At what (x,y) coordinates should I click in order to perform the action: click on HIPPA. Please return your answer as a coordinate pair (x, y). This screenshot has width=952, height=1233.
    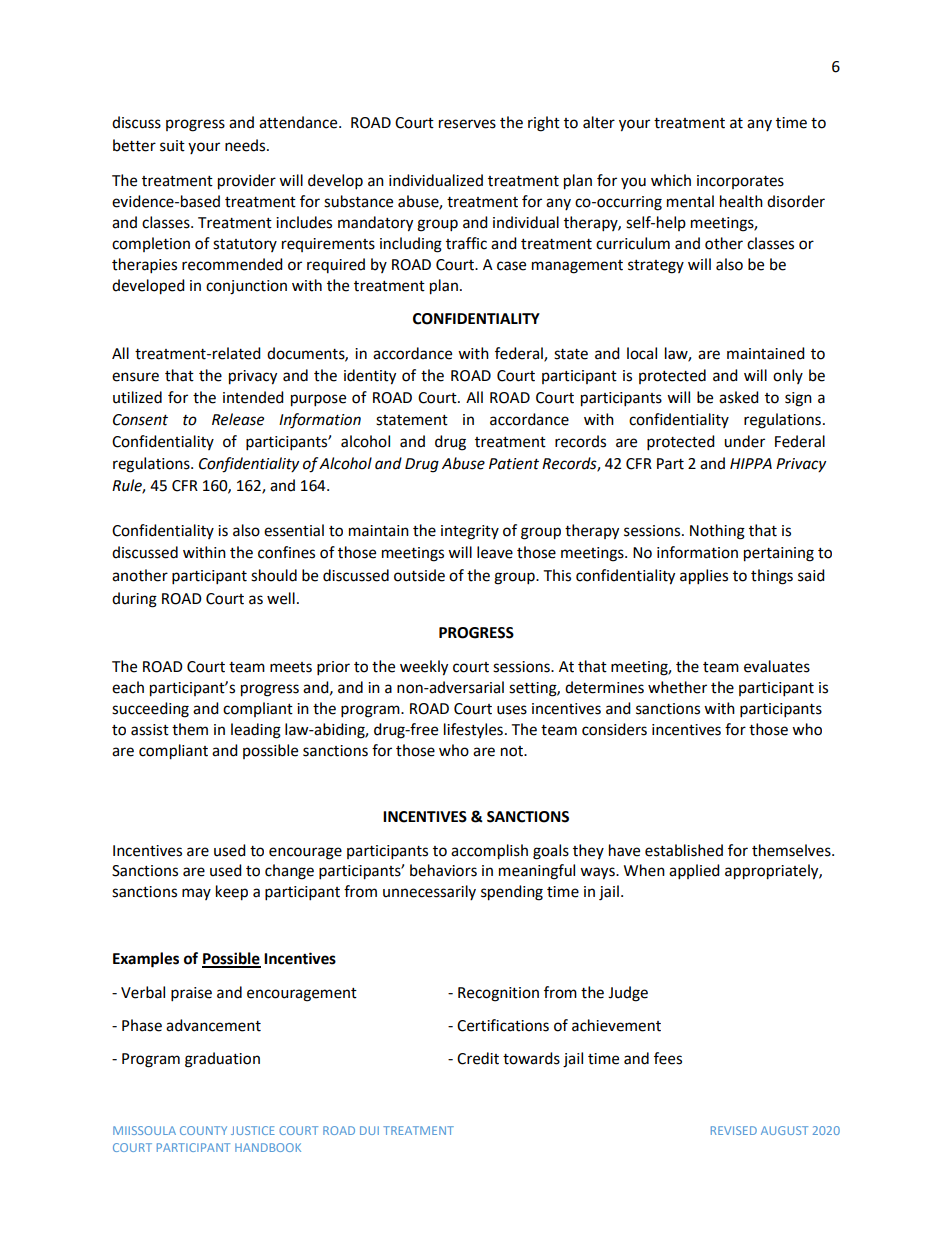
    Looking at the image, I should click on (751, 463).
